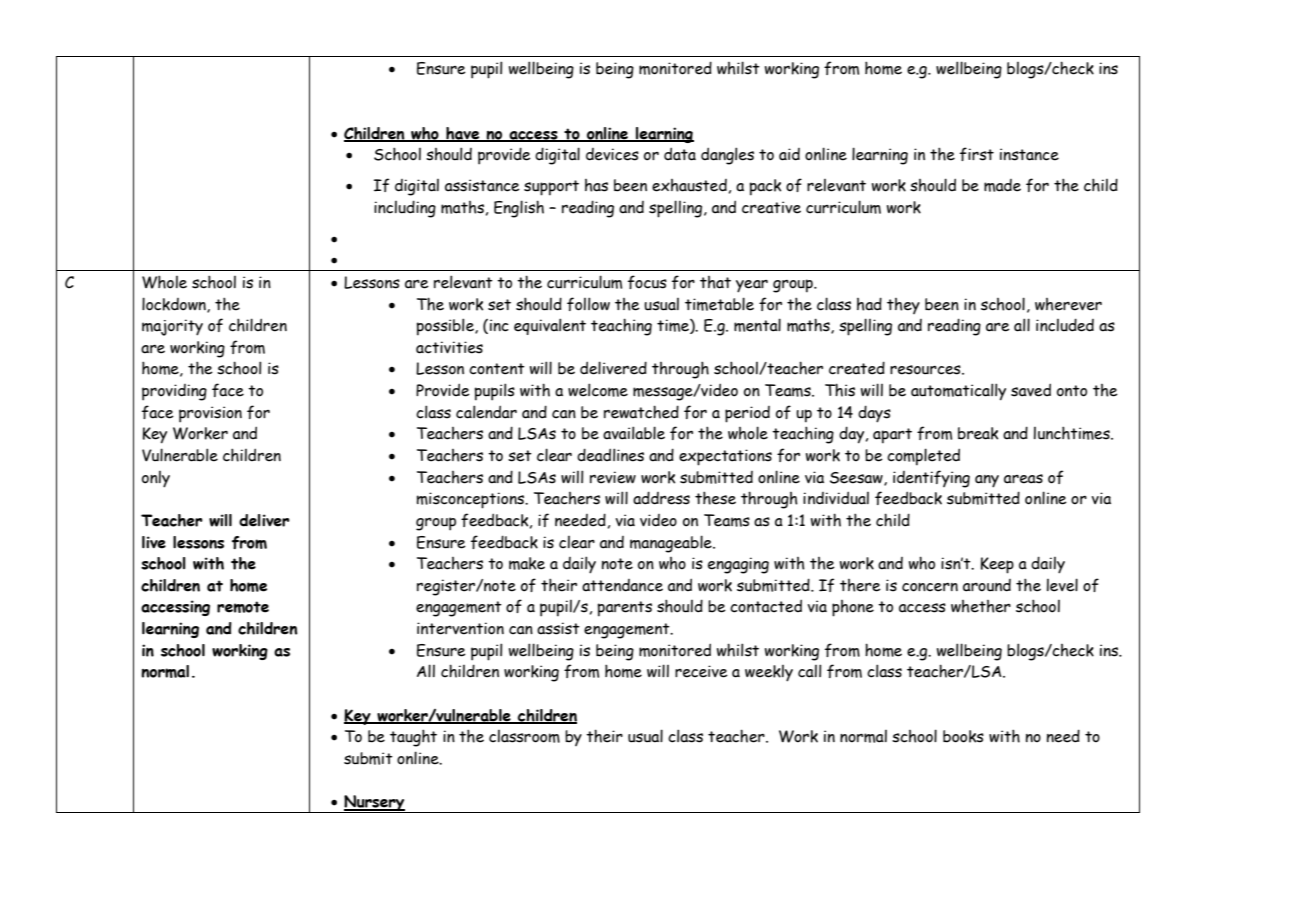  I want to click on remote, so click(243, 607).
